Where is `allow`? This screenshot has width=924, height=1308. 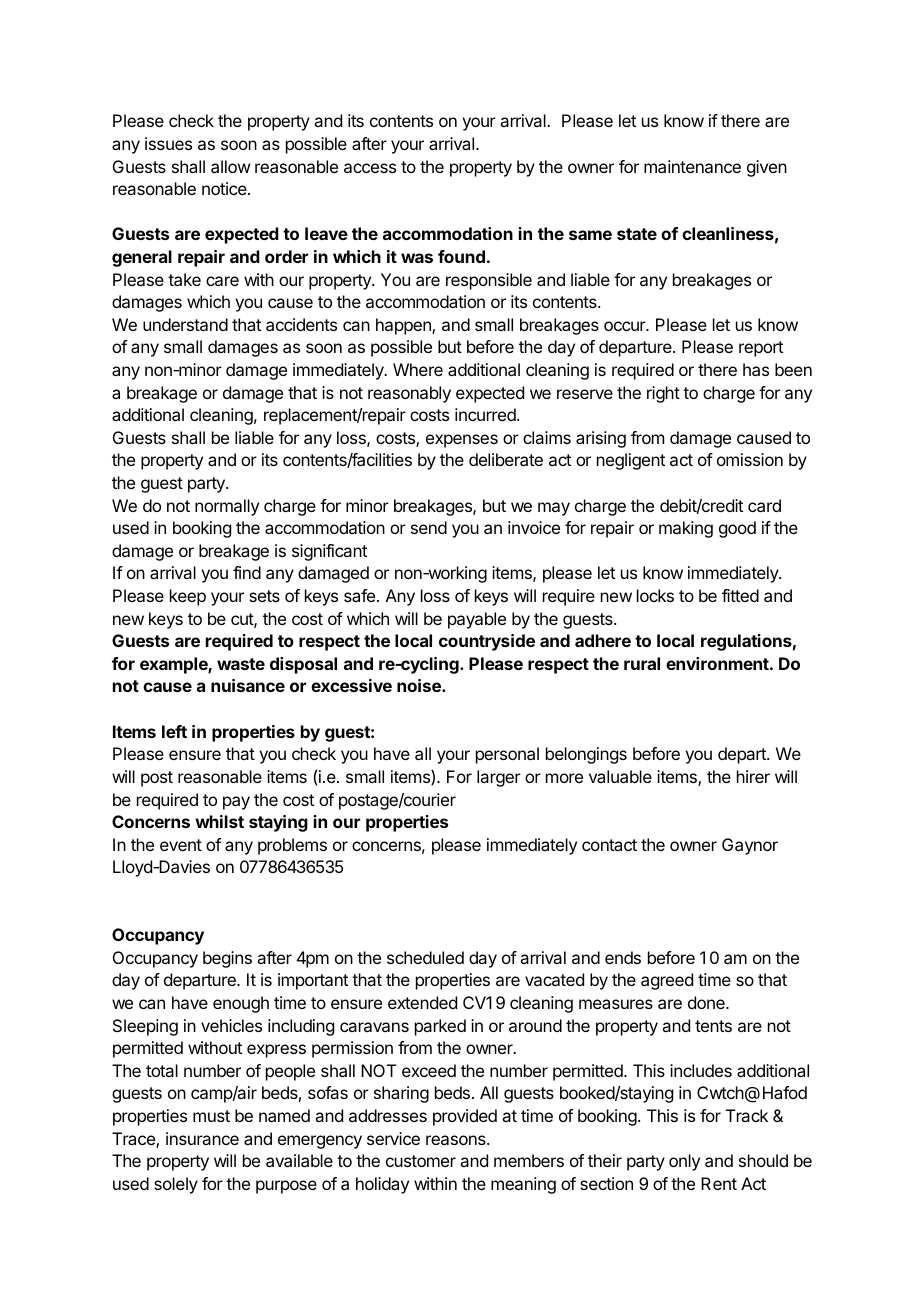
allow is located at coordinates (230, 166).
